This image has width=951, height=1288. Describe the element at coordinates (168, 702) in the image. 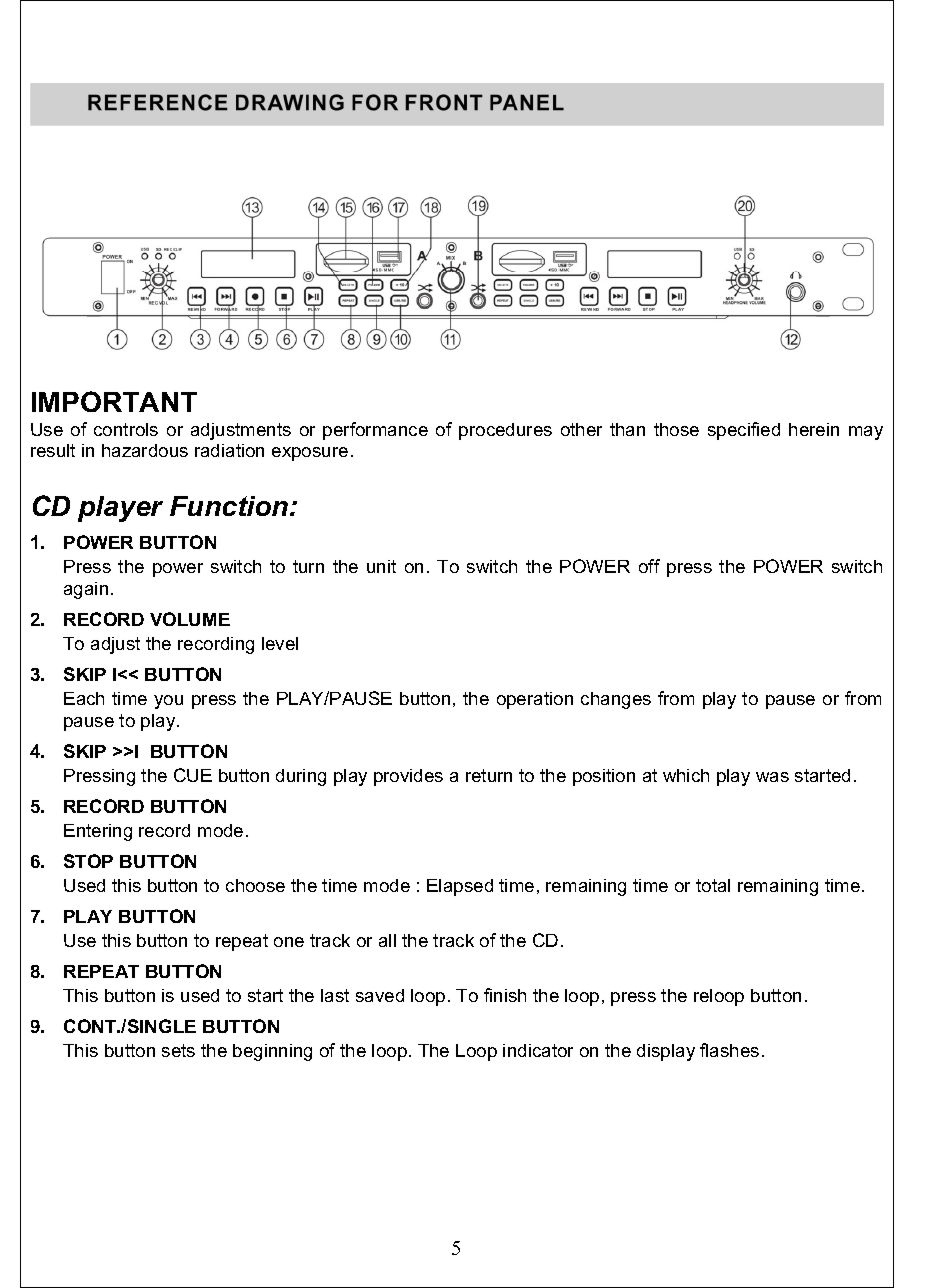

I see `you` at that location.
